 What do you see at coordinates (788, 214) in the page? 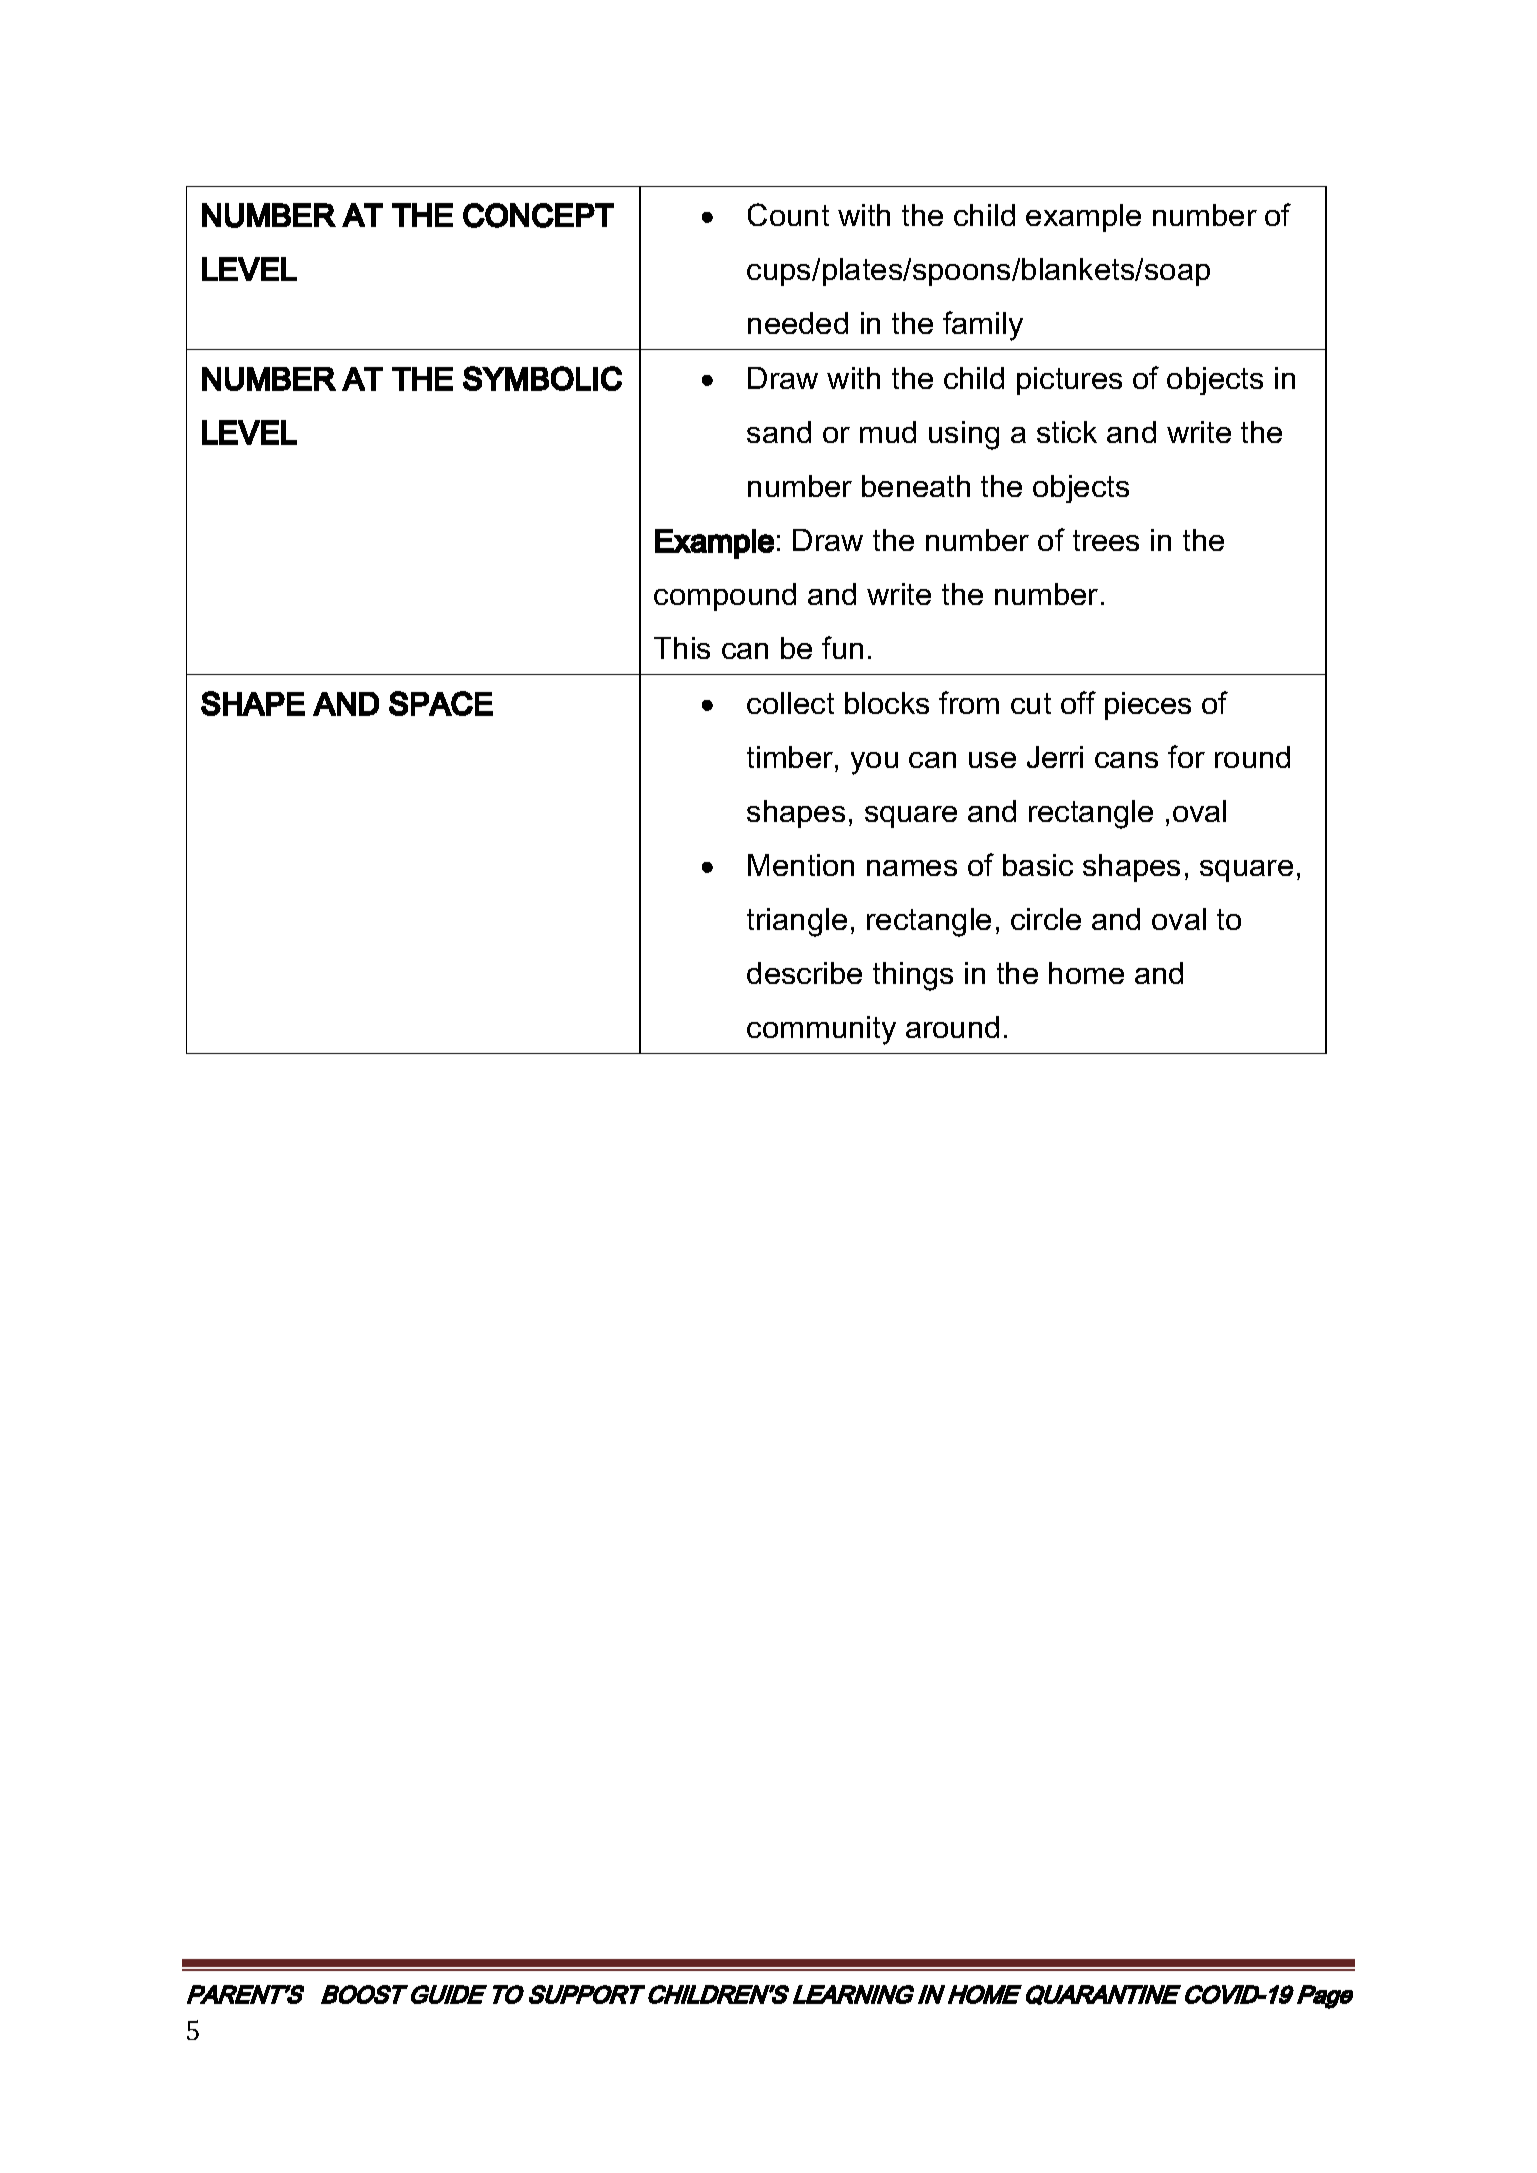
I see `Count` at bounding box center [788, 214].
